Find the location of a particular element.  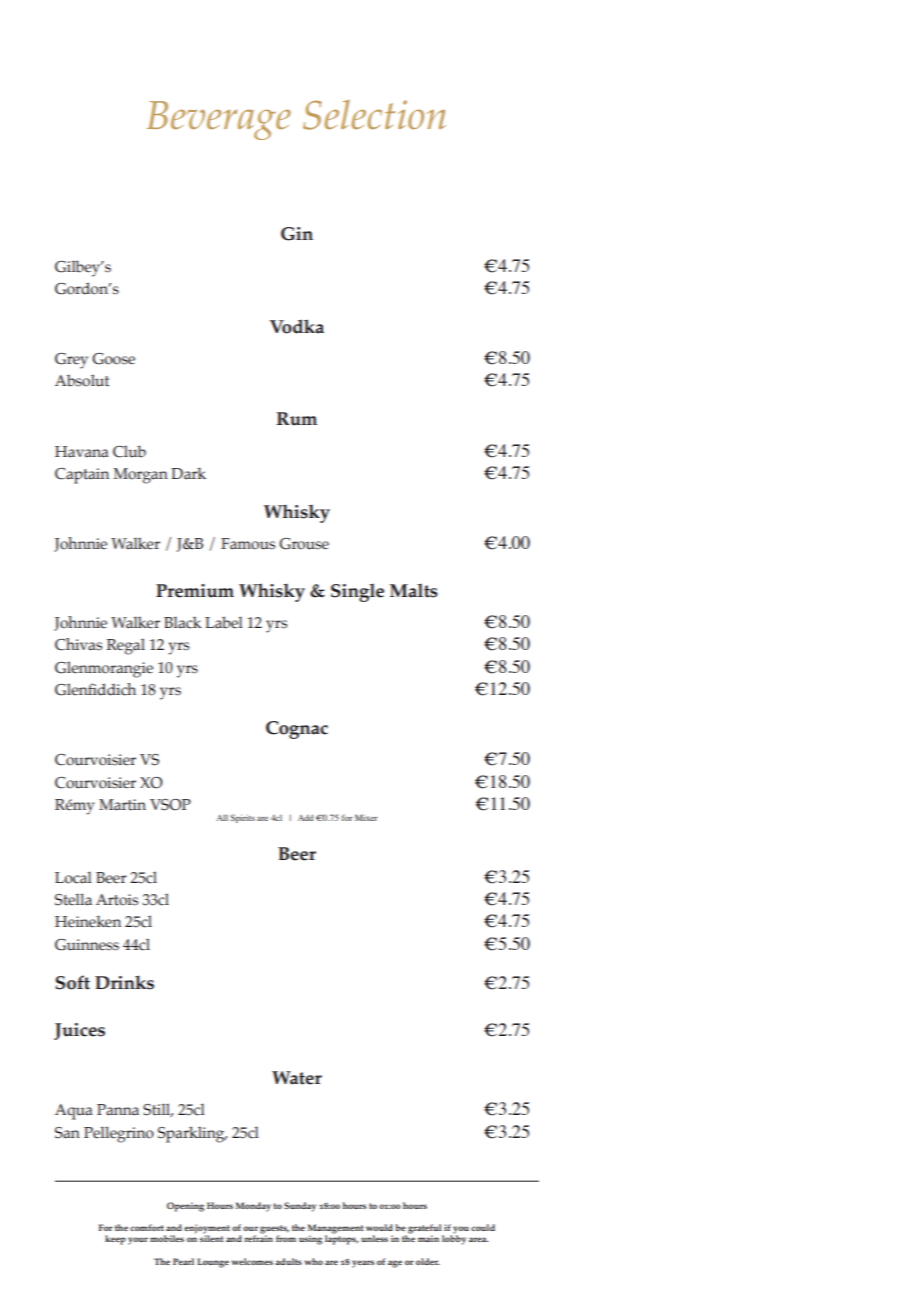

Cognac is located at coordinates (297, 730).
